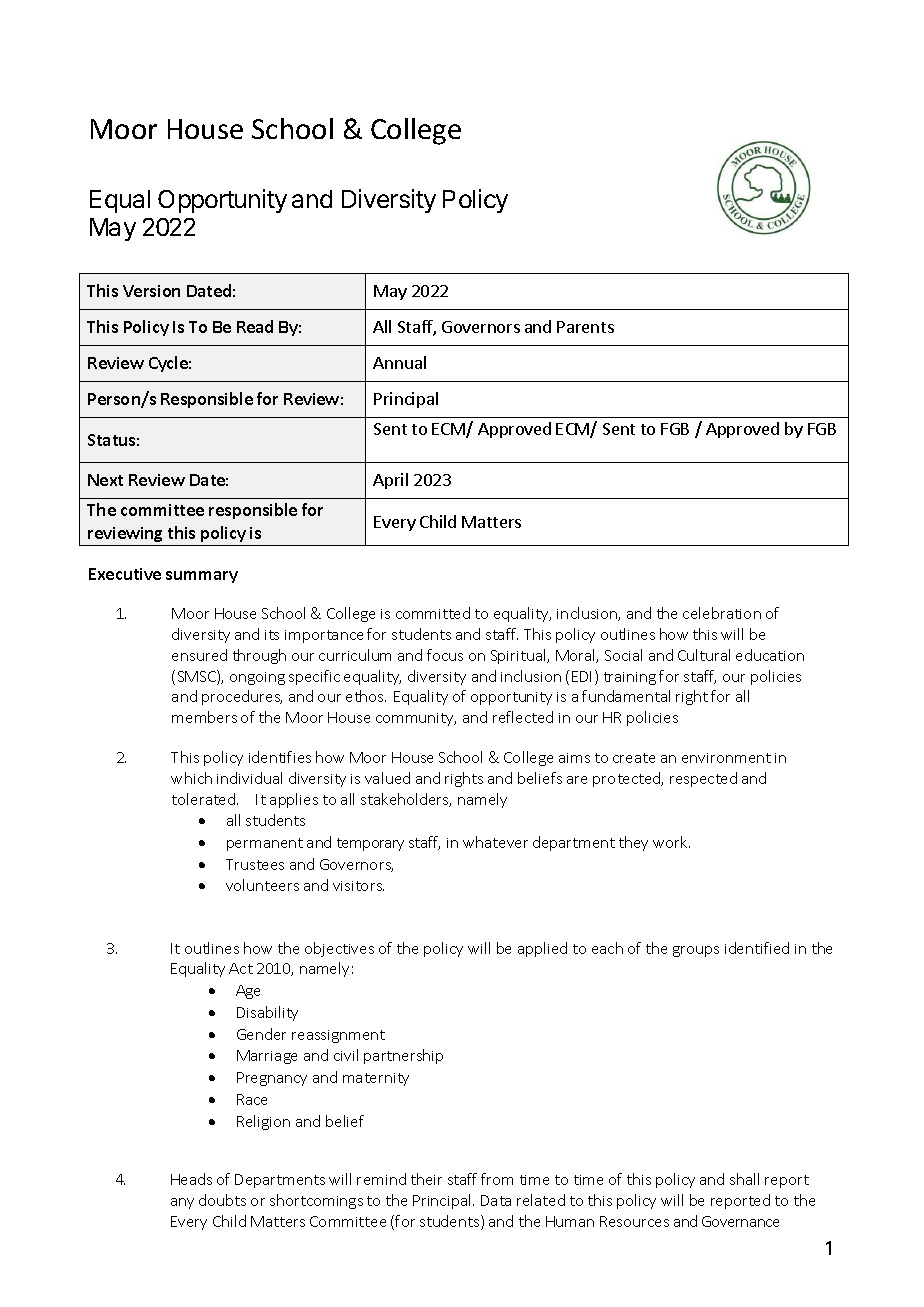 Image resolution: width=924 pixels, height=1307 pixels. I want to click on celebration, so click(722, 613).
